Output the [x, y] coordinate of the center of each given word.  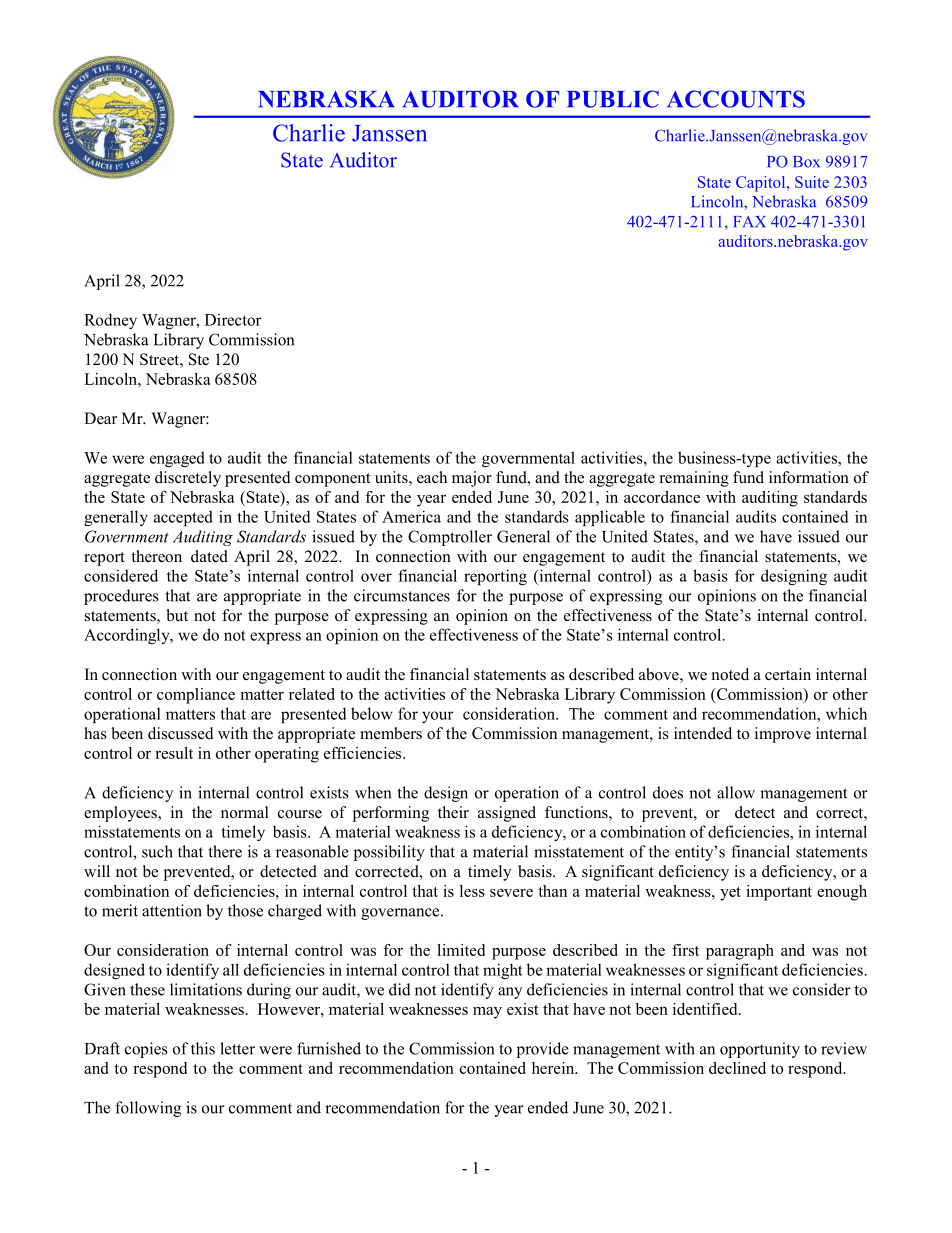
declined [737, 1068]
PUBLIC [613, 99]
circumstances [402, 595]
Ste [199, 359]
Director [233, 320]
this [203, 1048]
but [177, 615]
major [472, 479]
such [157, 851]
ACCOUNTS [736, 99]
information [809, 477]
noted [730, 674]
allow [736, 792]
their [453, 812]
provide [543, 1050]
